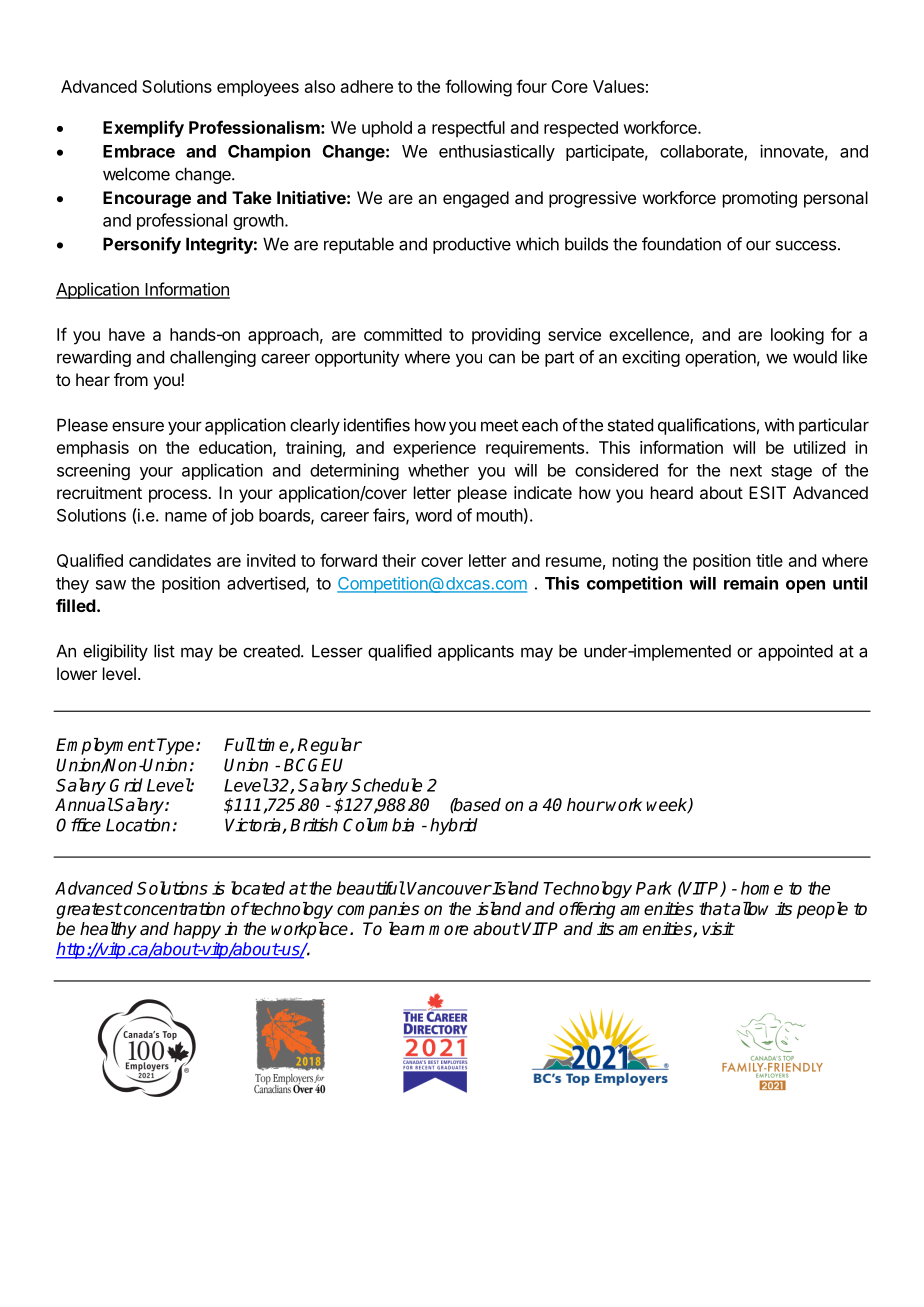  I want to click on would, so click(815, 357).
